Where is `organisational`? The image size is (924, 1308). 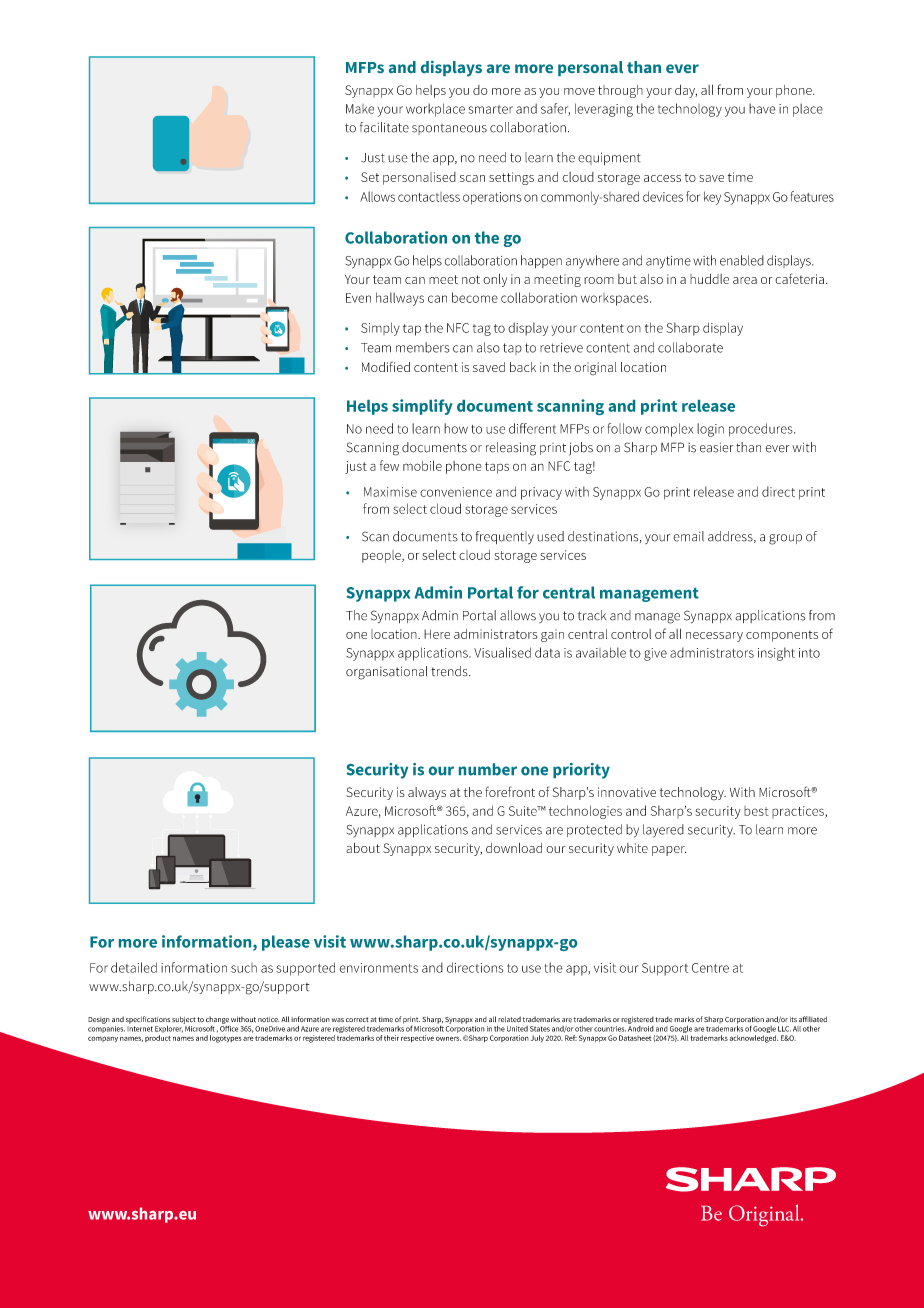 organisational is located at coordinates (386, 673).
